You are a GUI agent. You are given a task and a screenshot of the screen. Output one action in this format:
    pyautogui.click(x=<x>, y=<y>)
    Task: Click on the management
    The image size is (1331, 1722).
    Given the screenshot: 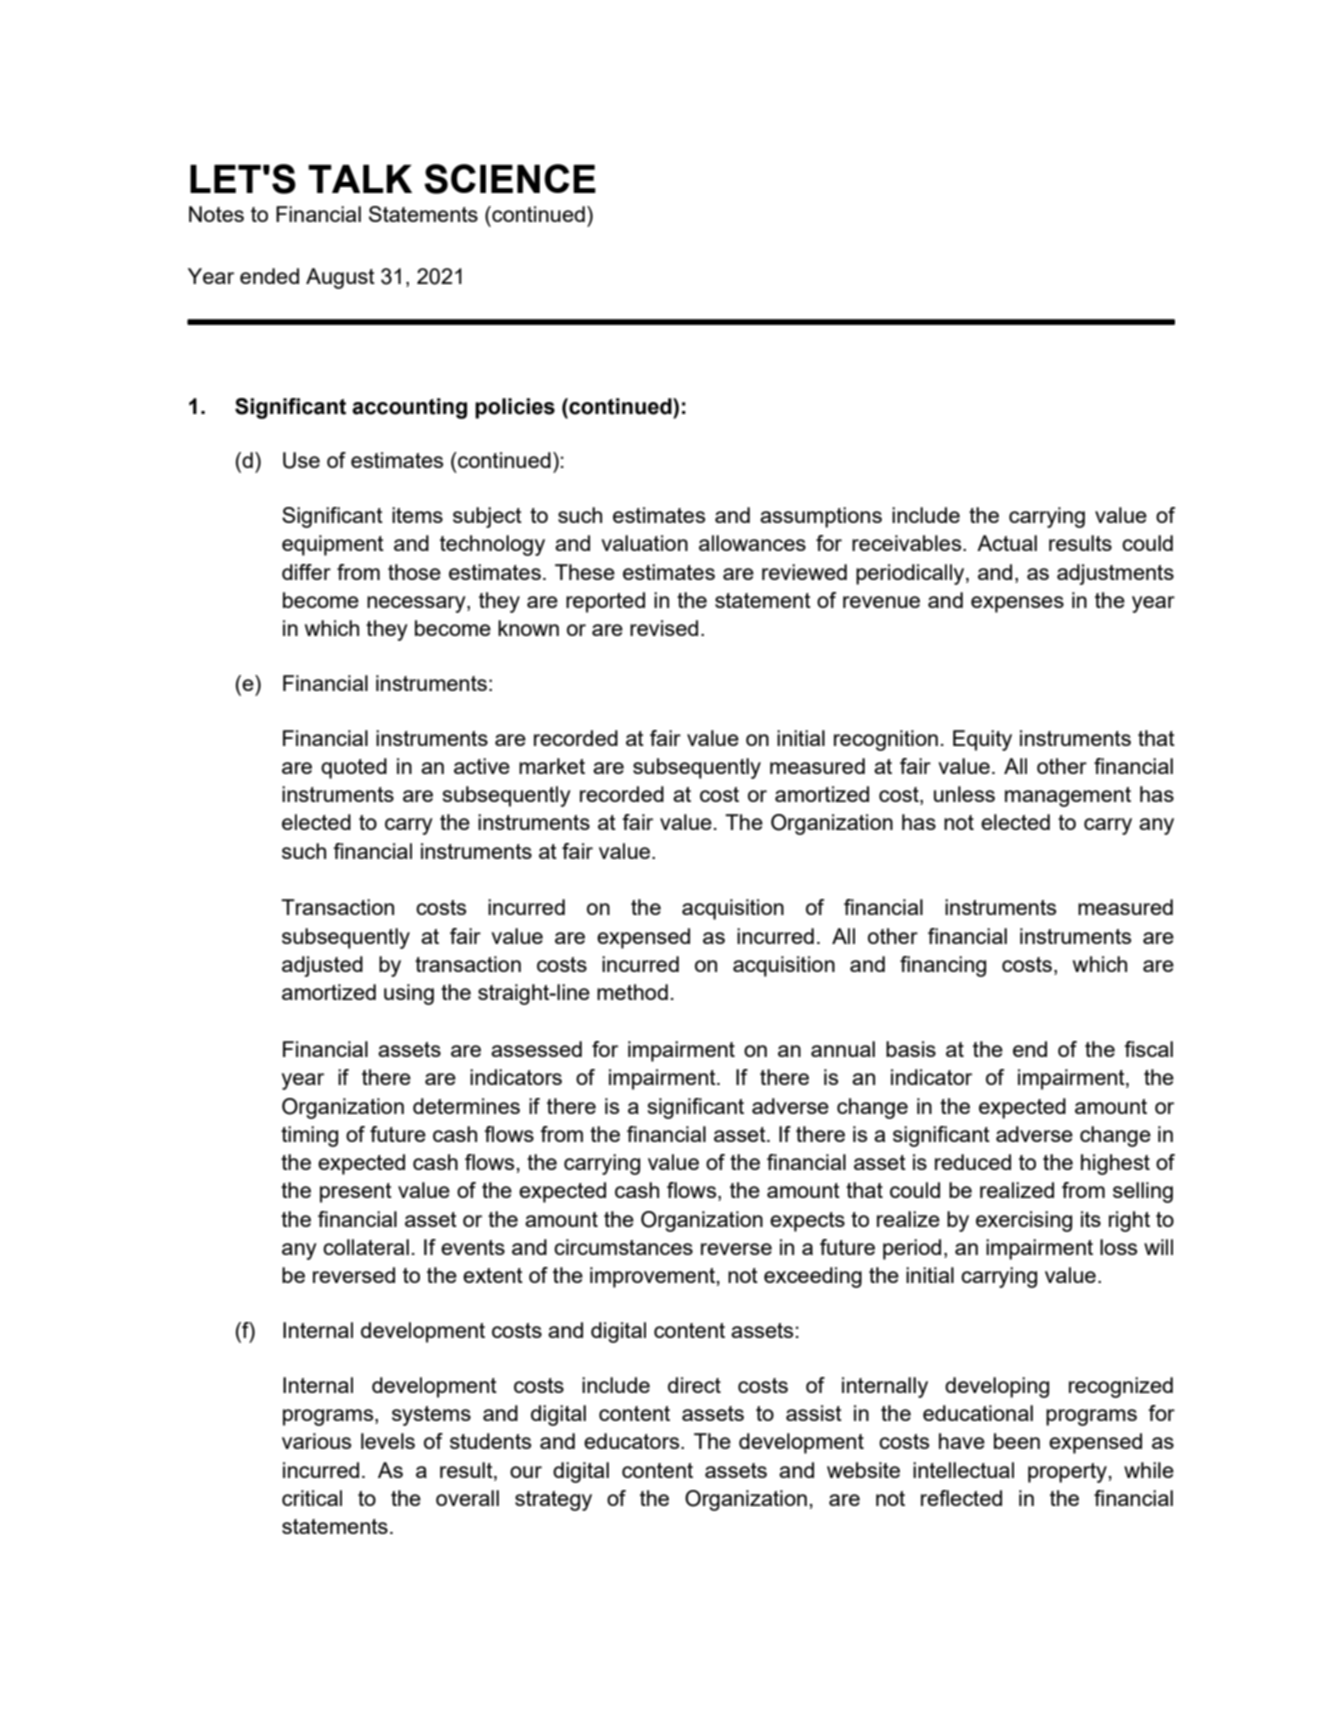 What is the action you would take?
    pyautogui.click(x=1068, y=797)
